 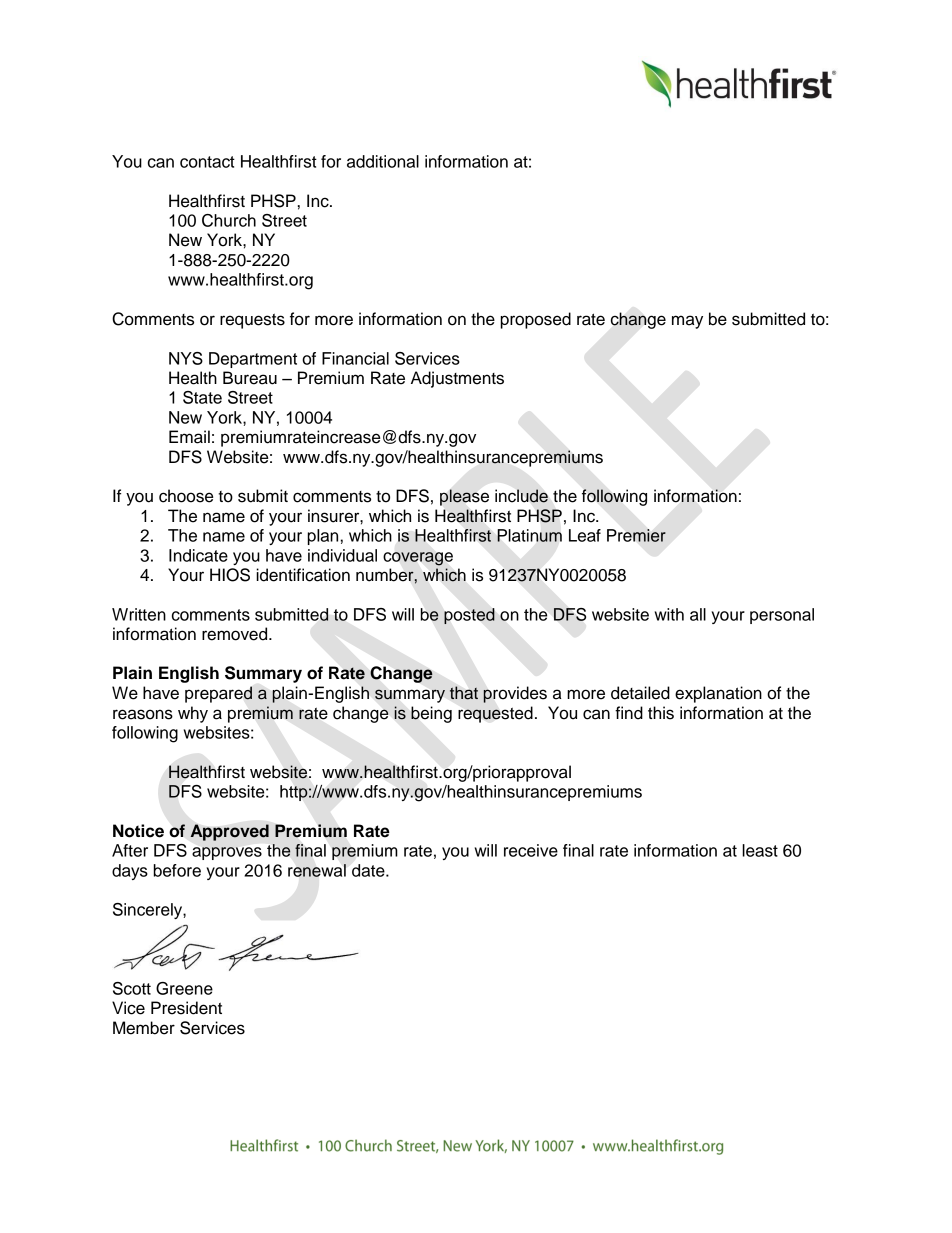 What do you see at coordinates (207, 162) in the image?
I see `contact` at bounding box center [207, 162].
